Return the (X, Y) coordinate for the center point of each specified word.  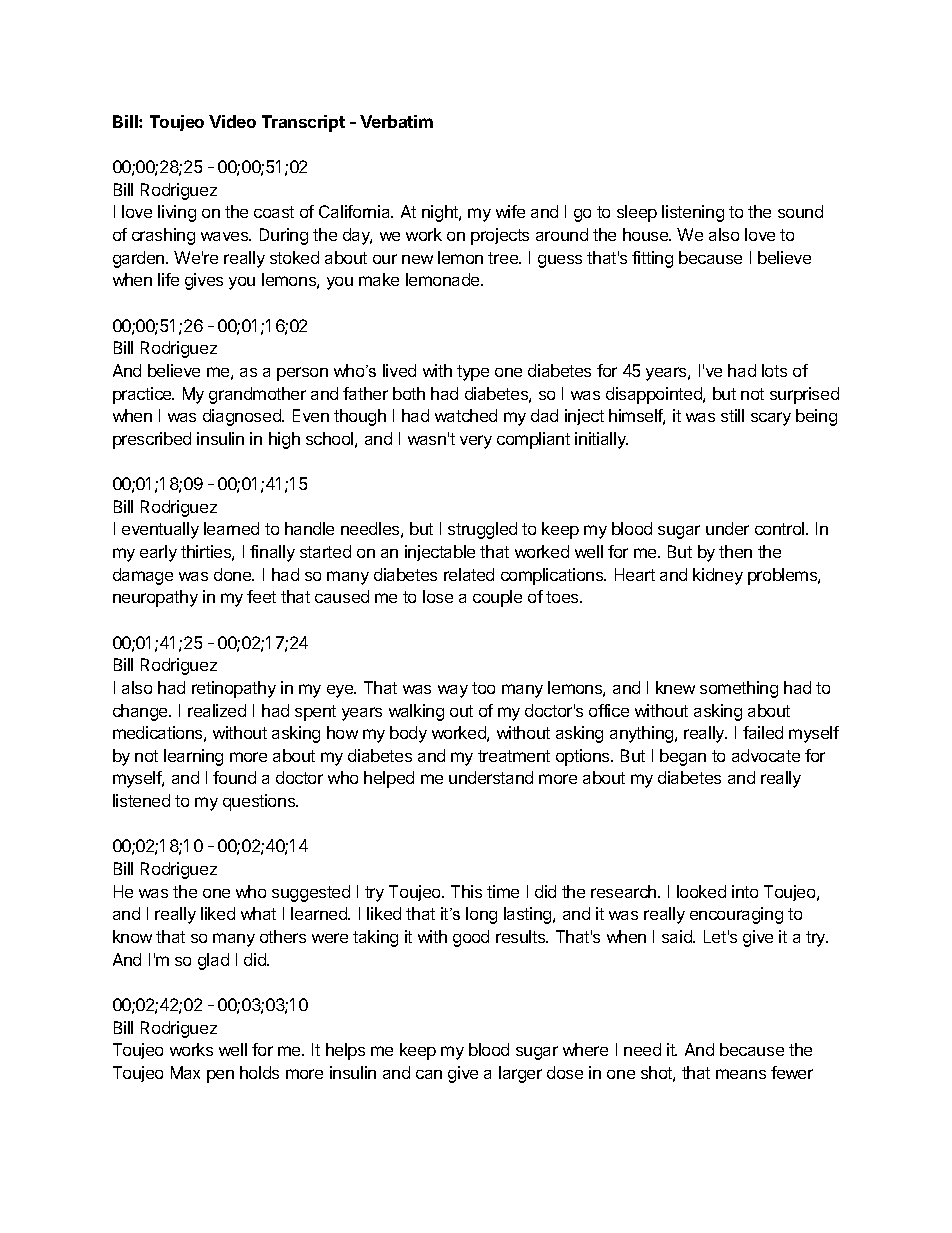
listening (693, 213)
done (234, 574)
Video (232, 121)
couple (497, 598)
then (735, 551)
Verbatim (396, 121)
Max (185, 1072)
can (429, 1074)
